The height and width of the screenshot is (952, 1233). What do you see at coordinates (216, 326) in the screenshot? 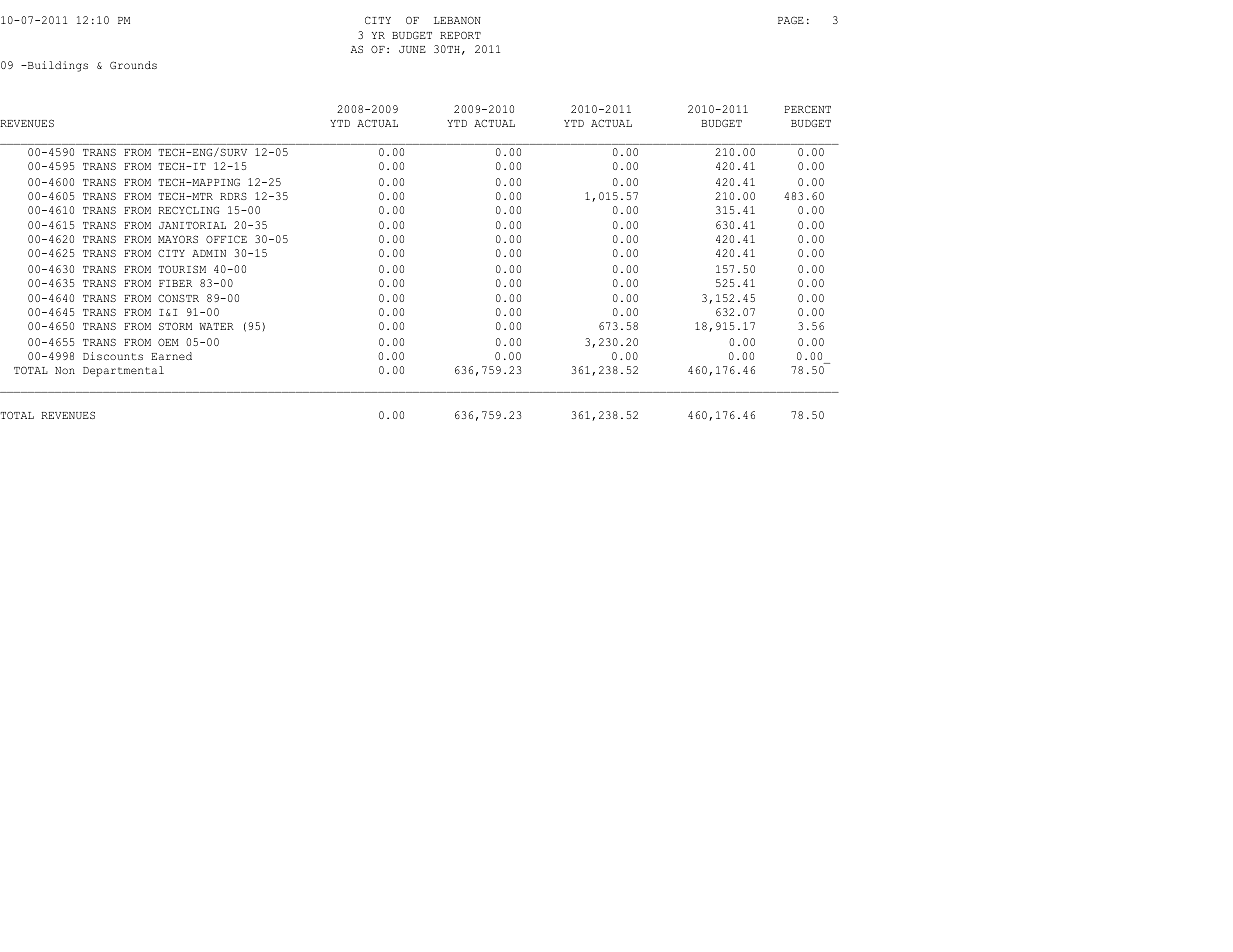
I see `WATER` at bounding box center [216, 326].
